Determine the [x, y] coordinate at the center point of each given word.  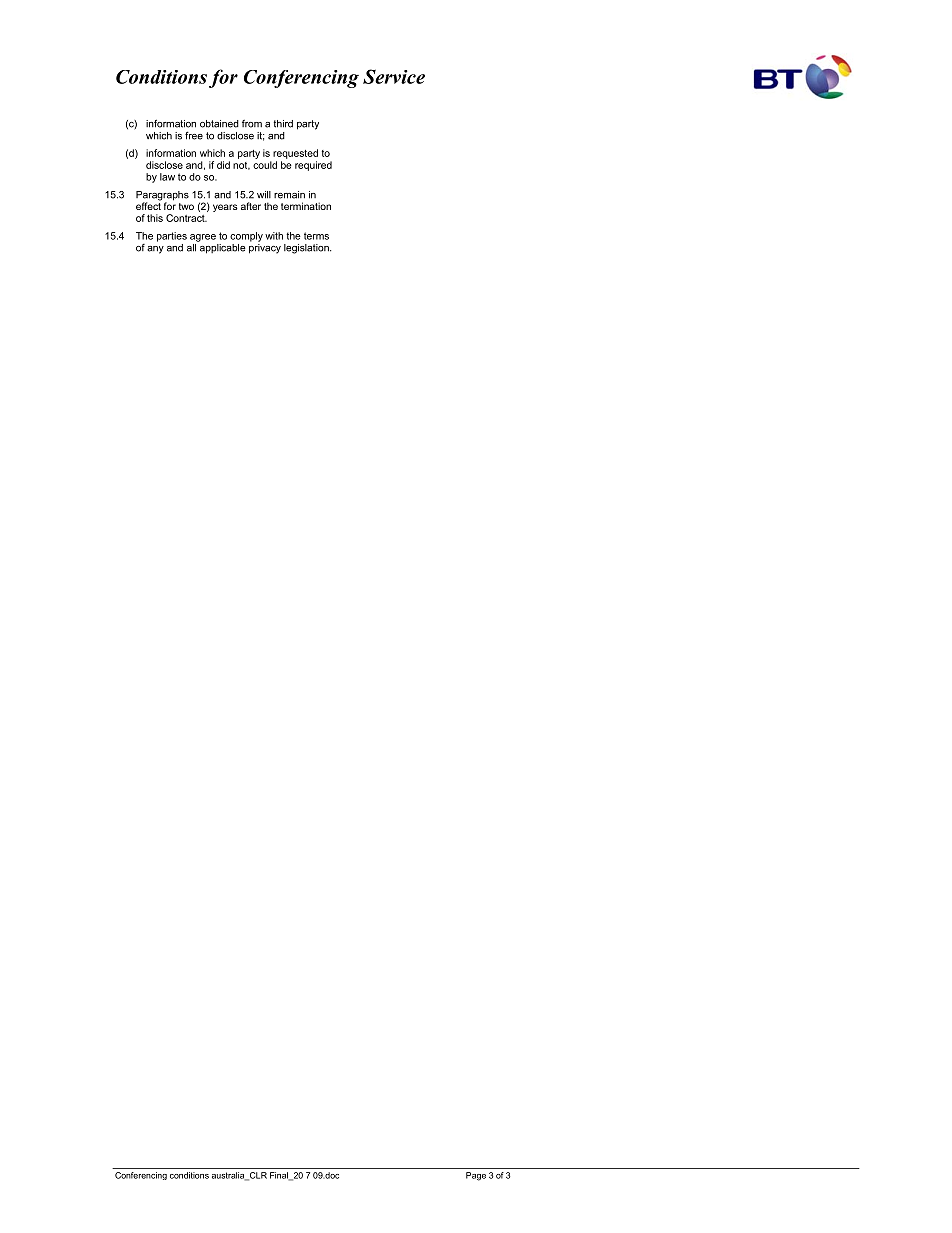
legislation [307, 249]
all [191, 248]
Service [394, 76]
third [283, 124]
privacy [265, 249]
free [194, 135]
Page [476, 1176]
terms [316, 236]
